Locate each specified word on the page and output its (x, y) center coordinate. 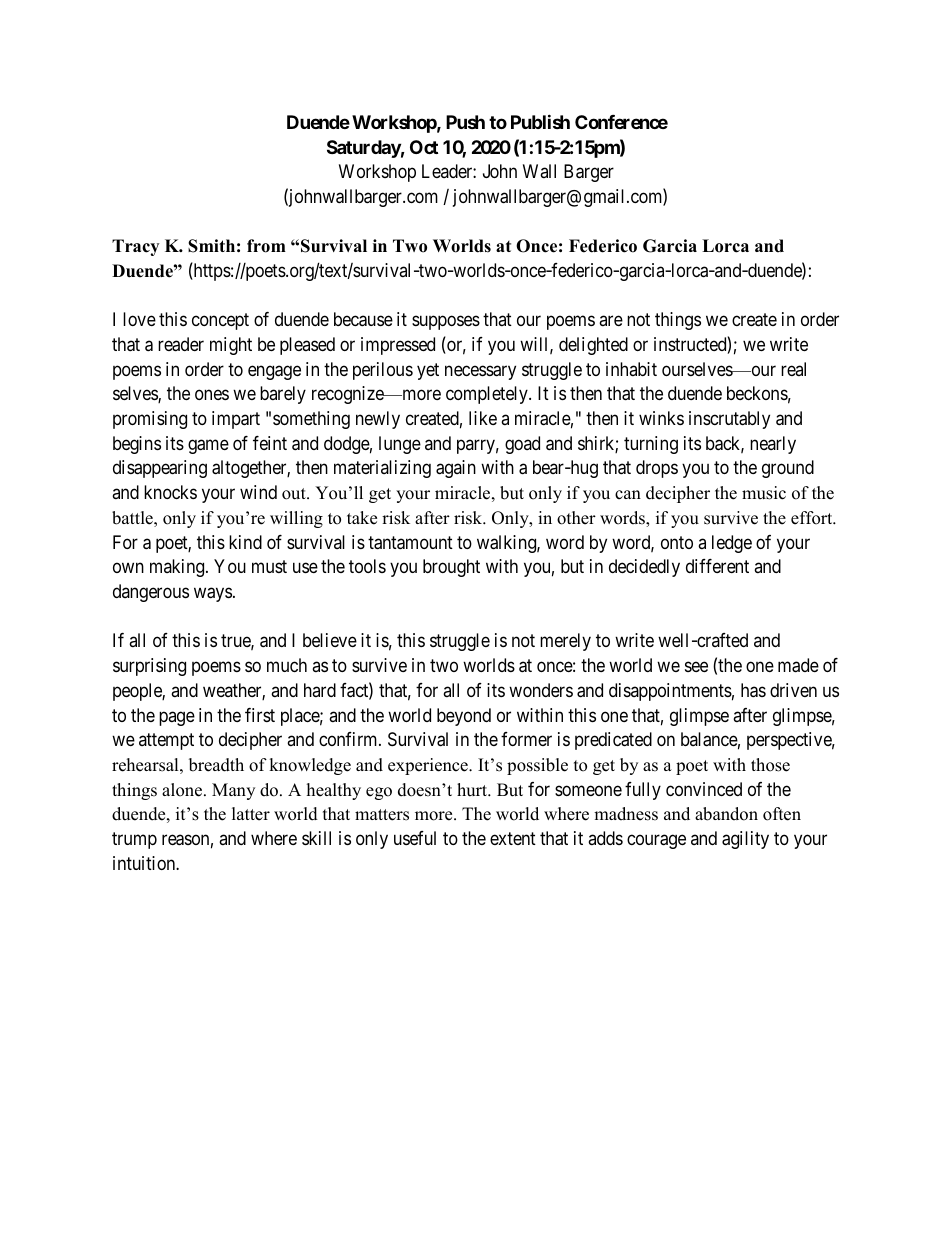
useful (415, 838)
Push (465, 122)
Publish (540, 121)
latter (251, 814)
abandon (726, 814)
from (266, 246)
